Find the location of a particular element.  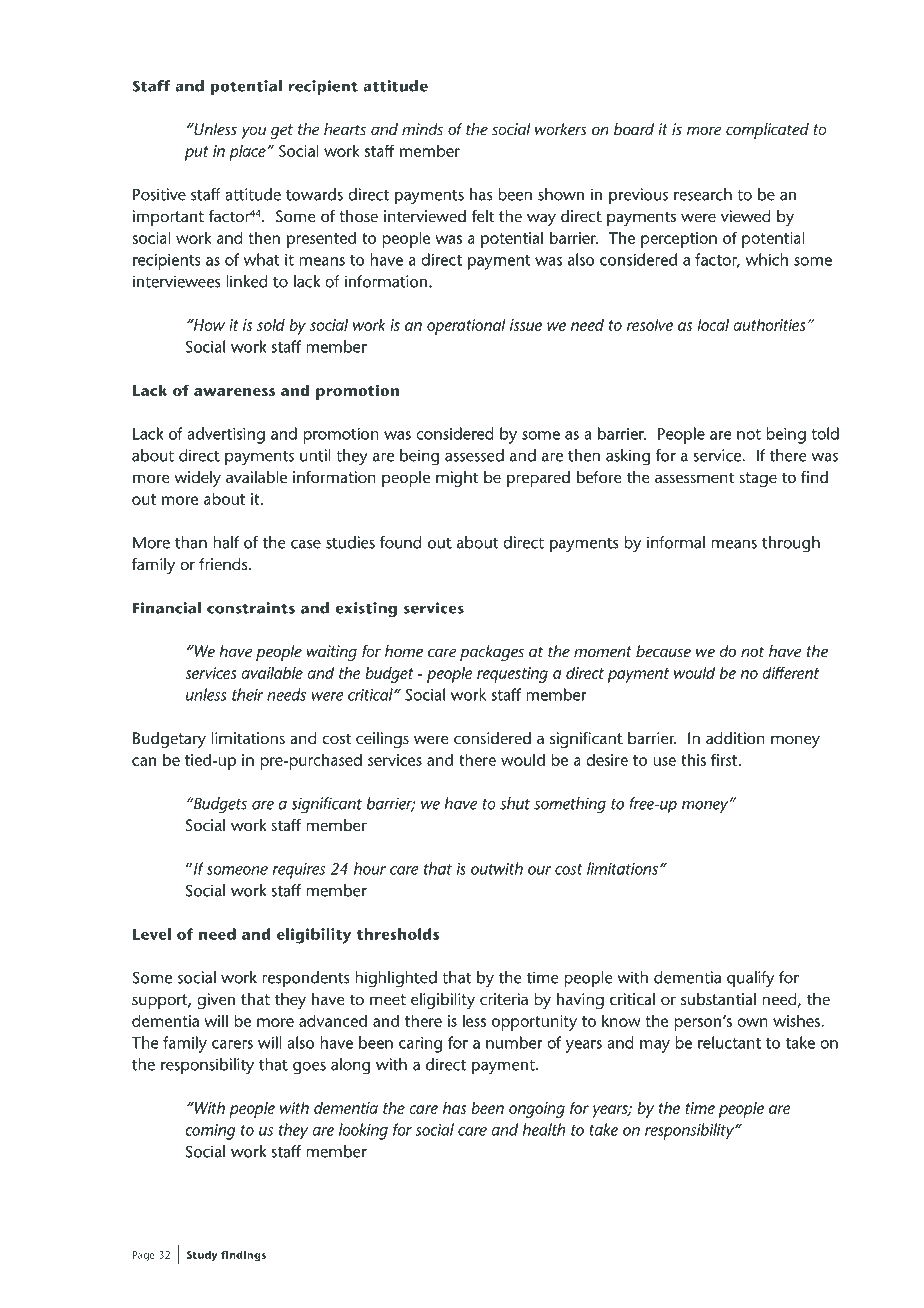

complicated is located at coordinates (767, 131).
